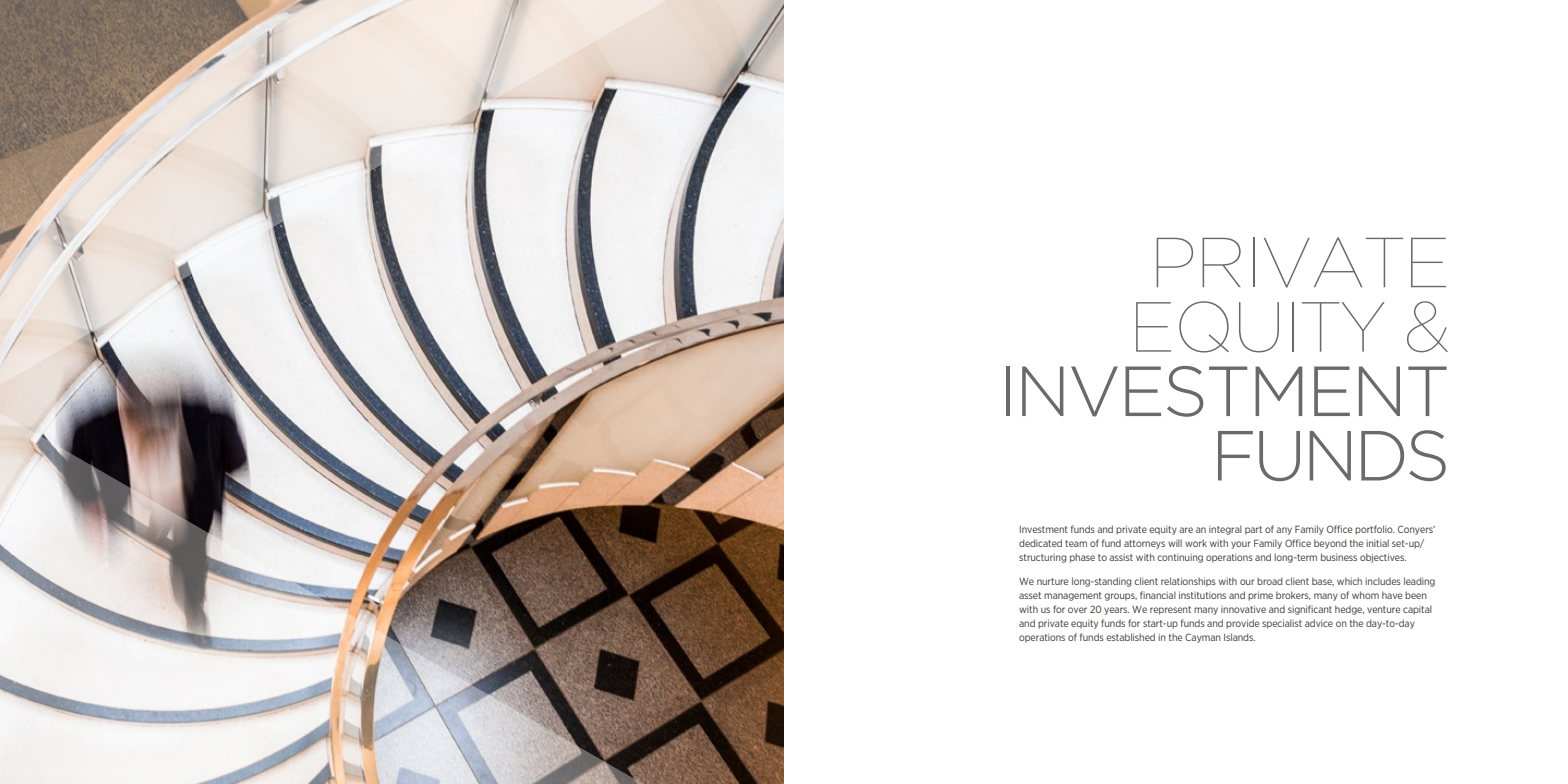 This screenshot has width=1568, height=784. What do you see at coordinates (1239, 637) in the screenshot?
I see `Islands` at bounding box center [1239, 637].
